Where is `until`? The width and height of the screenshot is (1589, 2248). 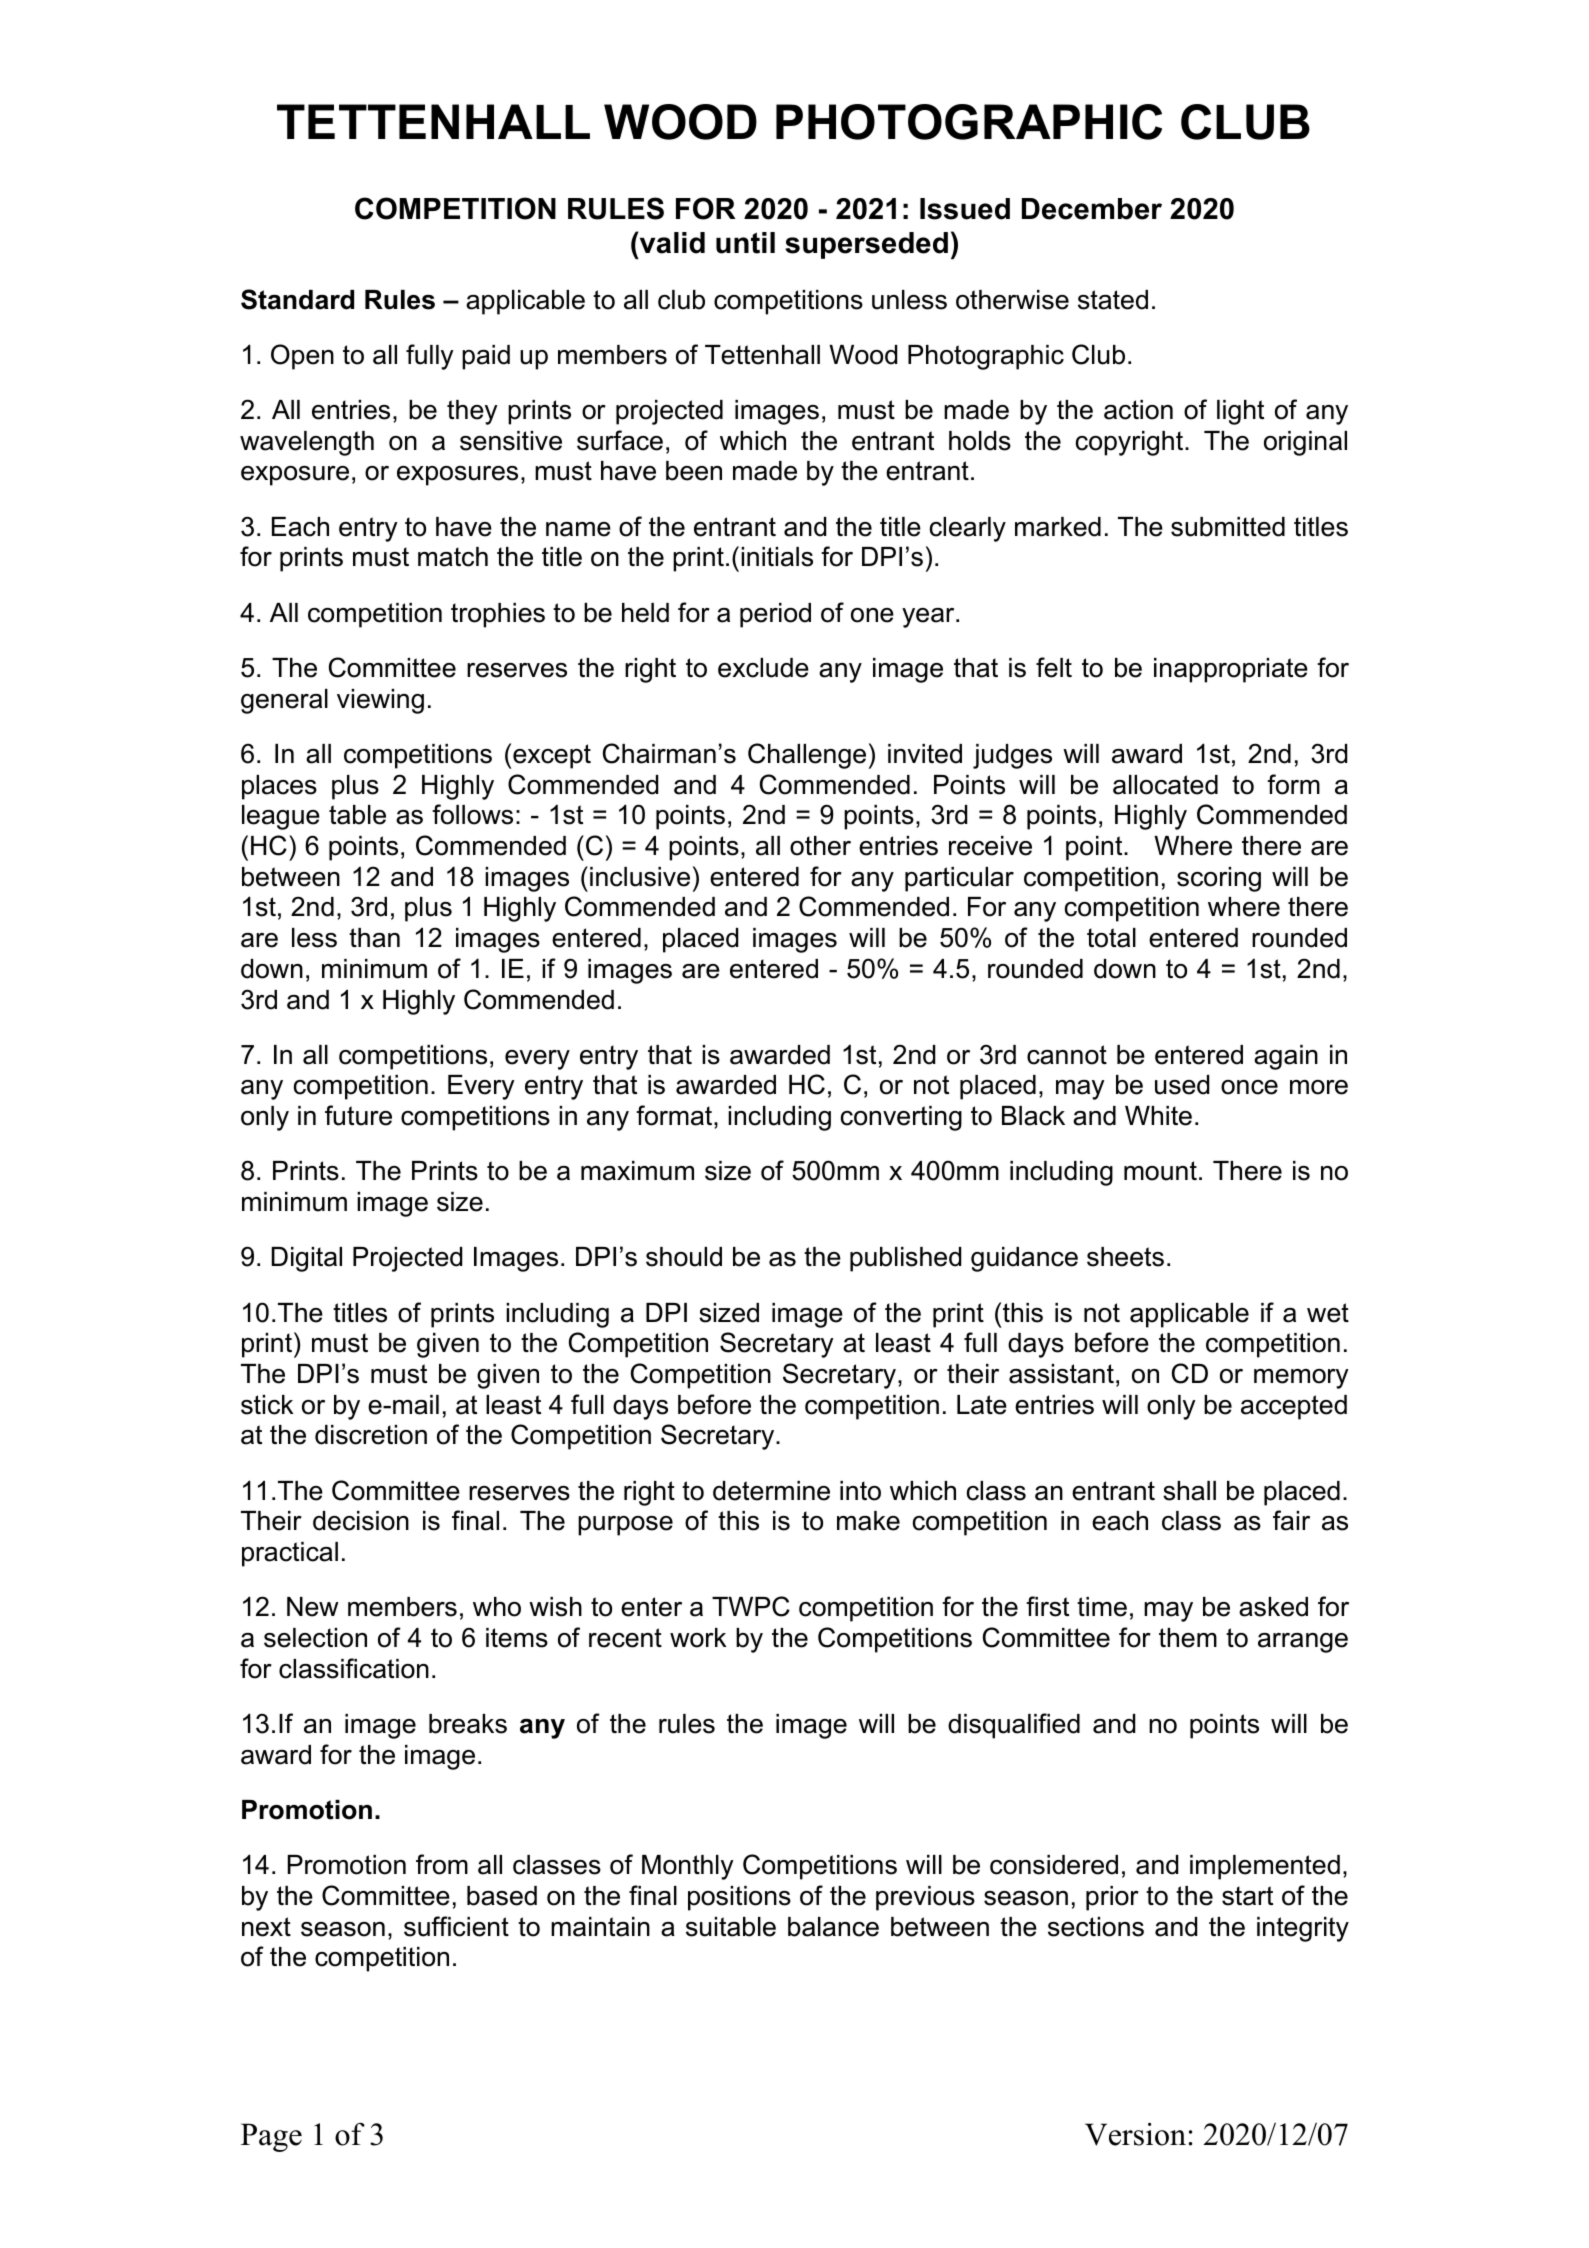
until is located at coordinates (745, 243).
